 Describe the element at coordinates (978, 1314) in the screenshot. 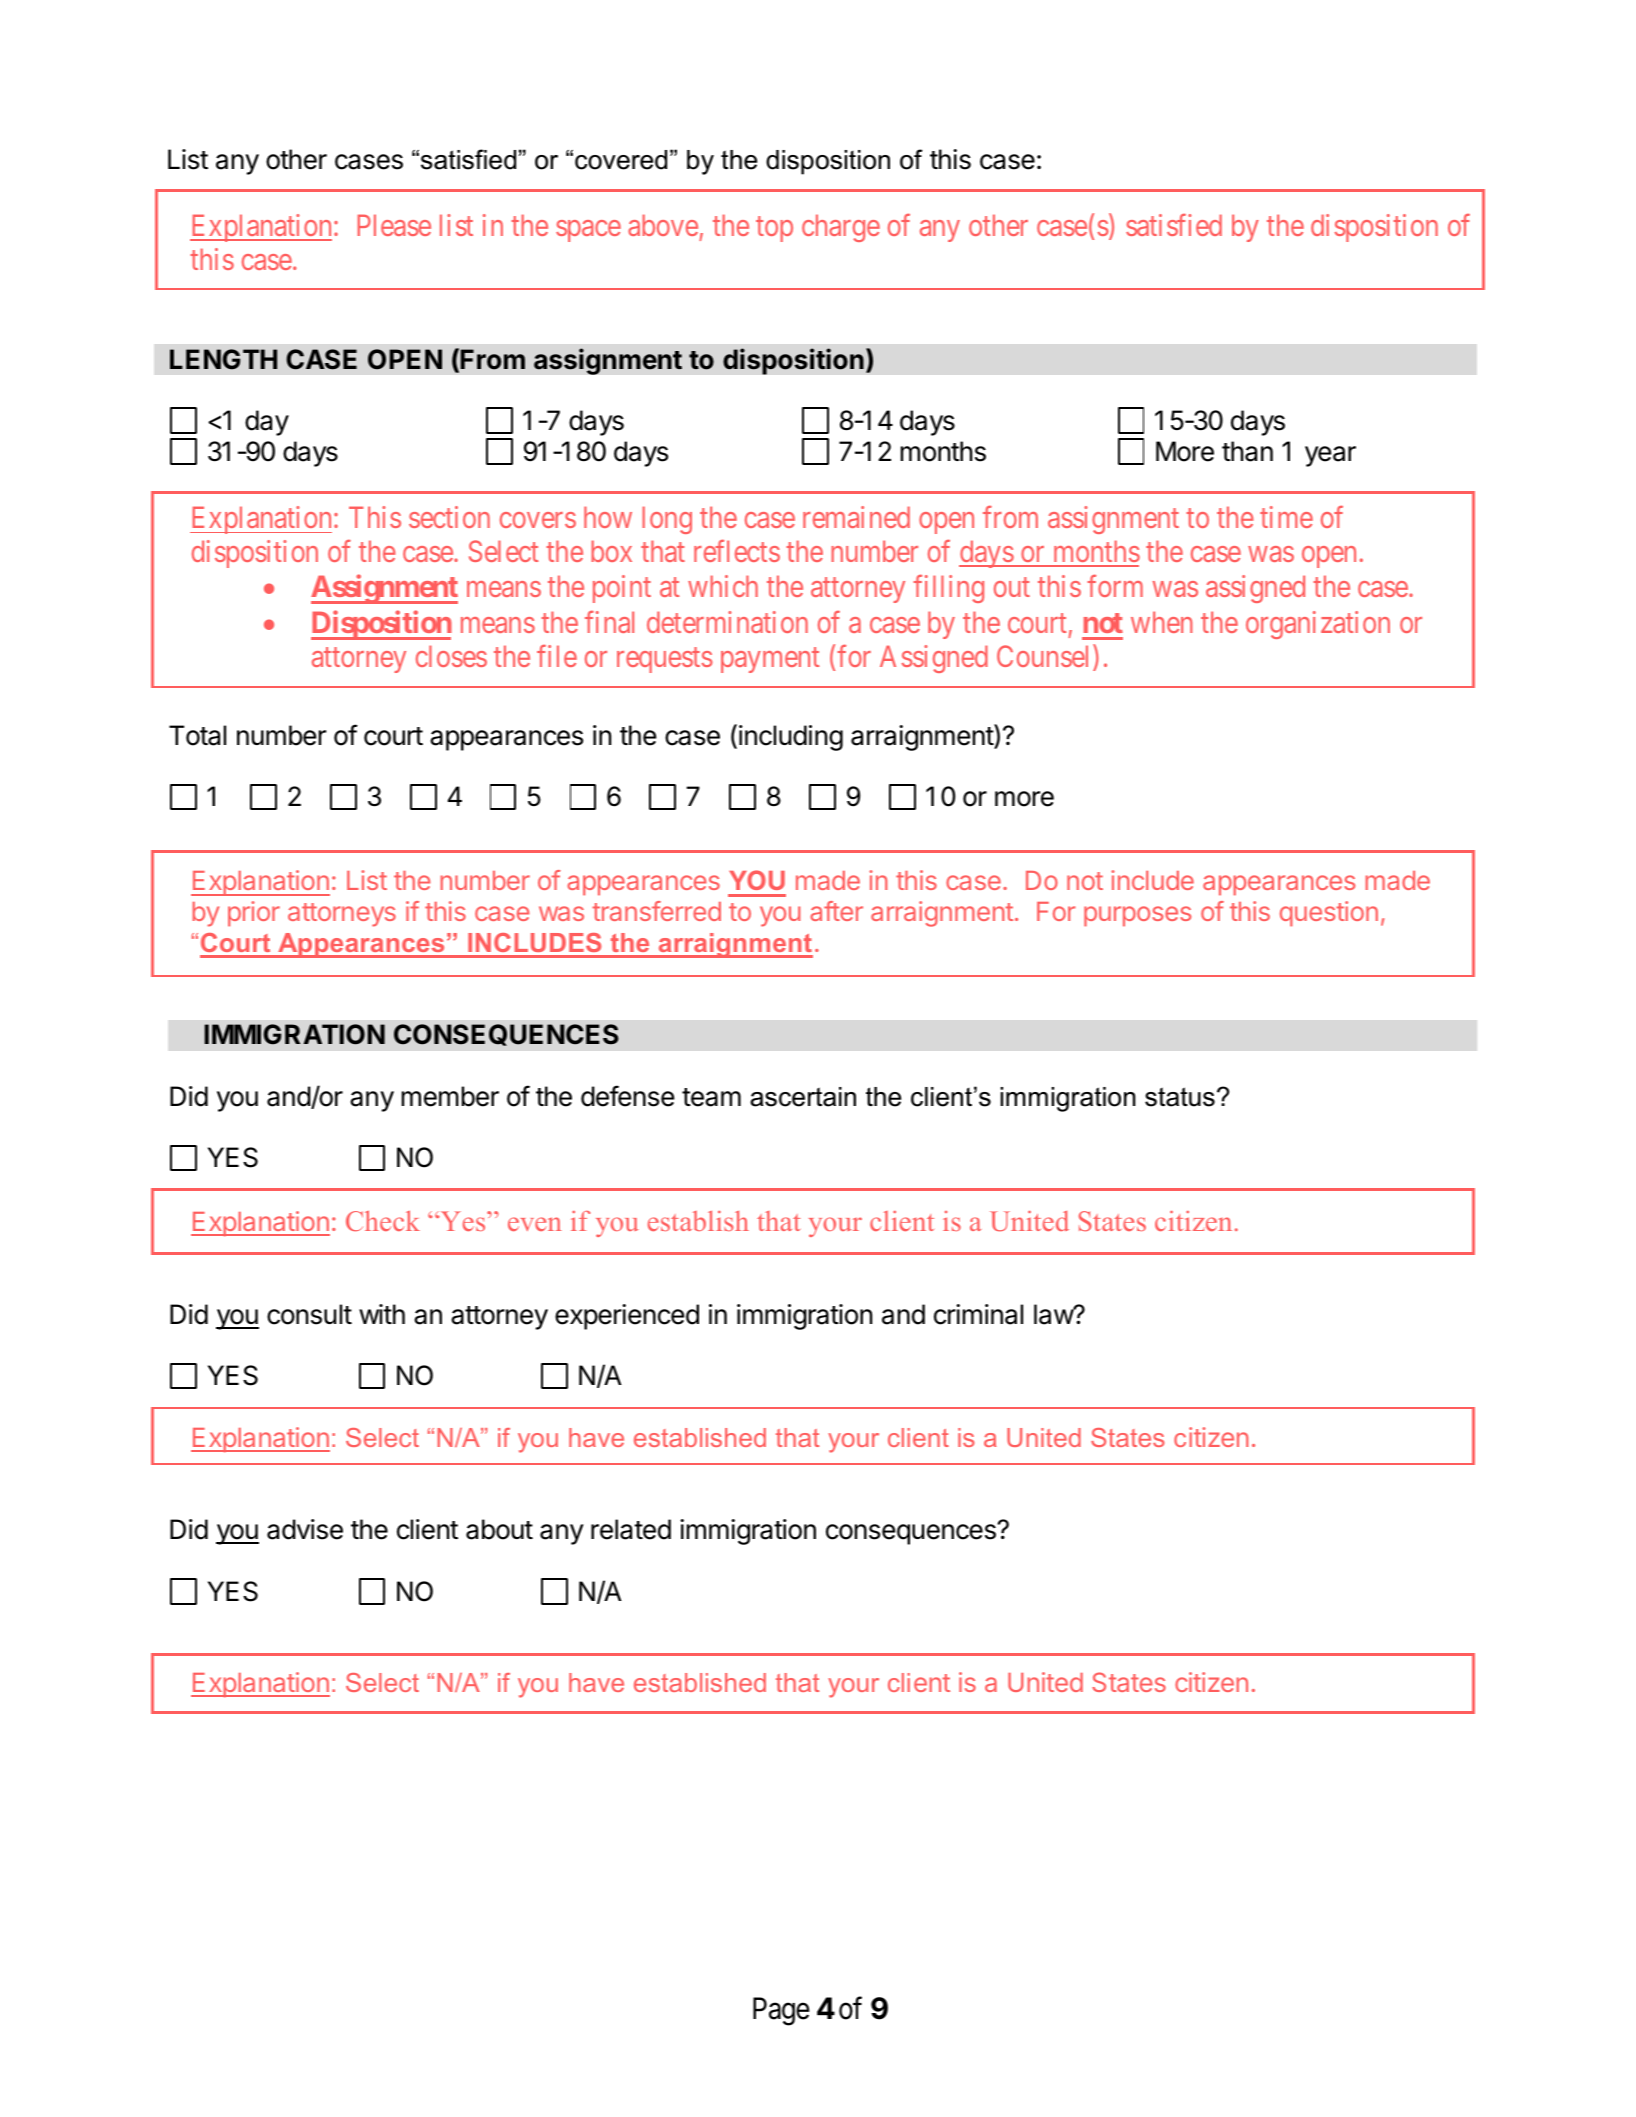

I see `criminal` at that location.
